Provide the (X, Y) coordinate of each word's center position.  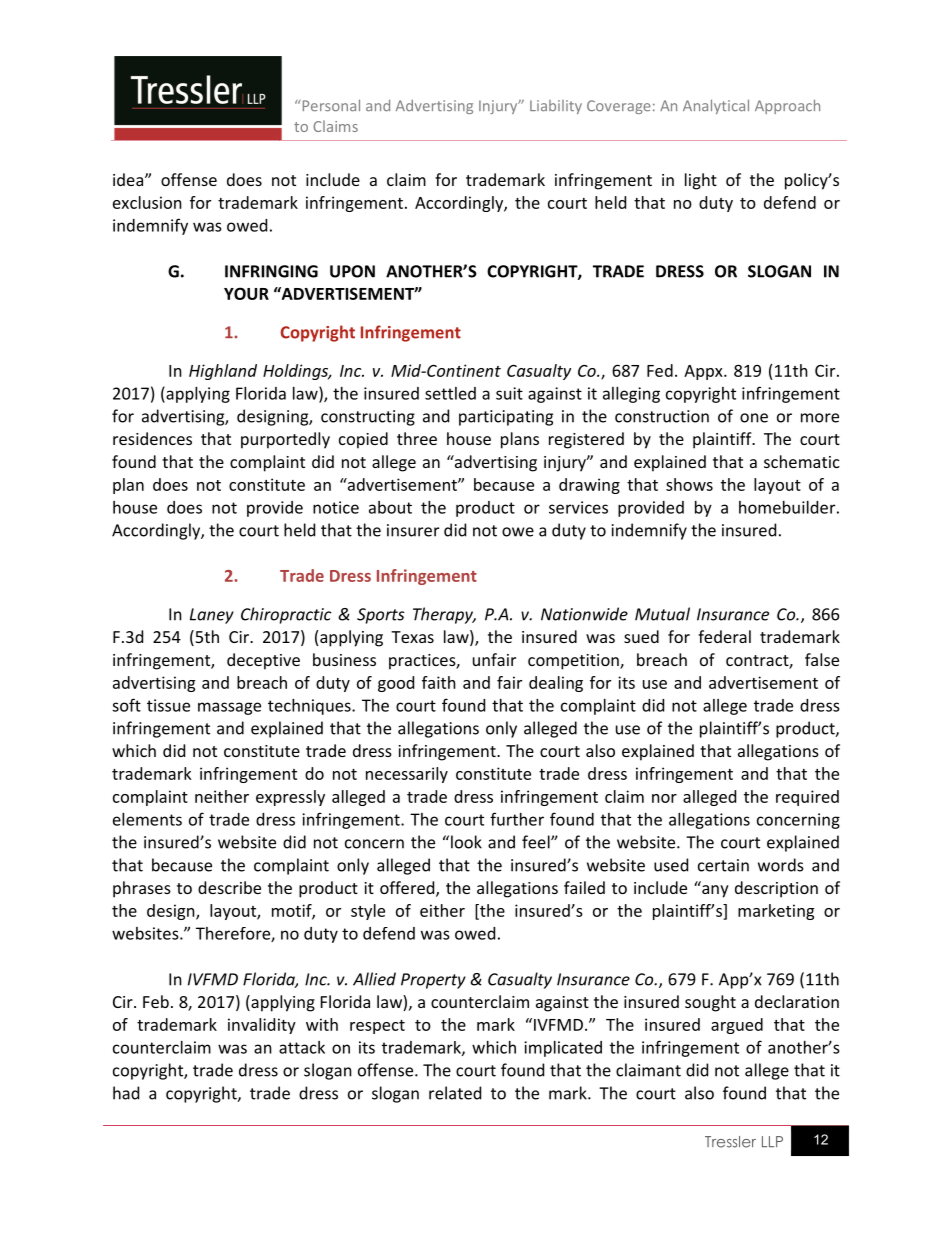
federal (724, 636)
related (455, 1093)
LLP (772, 1141)
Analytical (716, 106)
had (126, 1093)
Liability (556, 107)
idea (128, 179)
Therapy (444, 615)
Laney (212, 616)
